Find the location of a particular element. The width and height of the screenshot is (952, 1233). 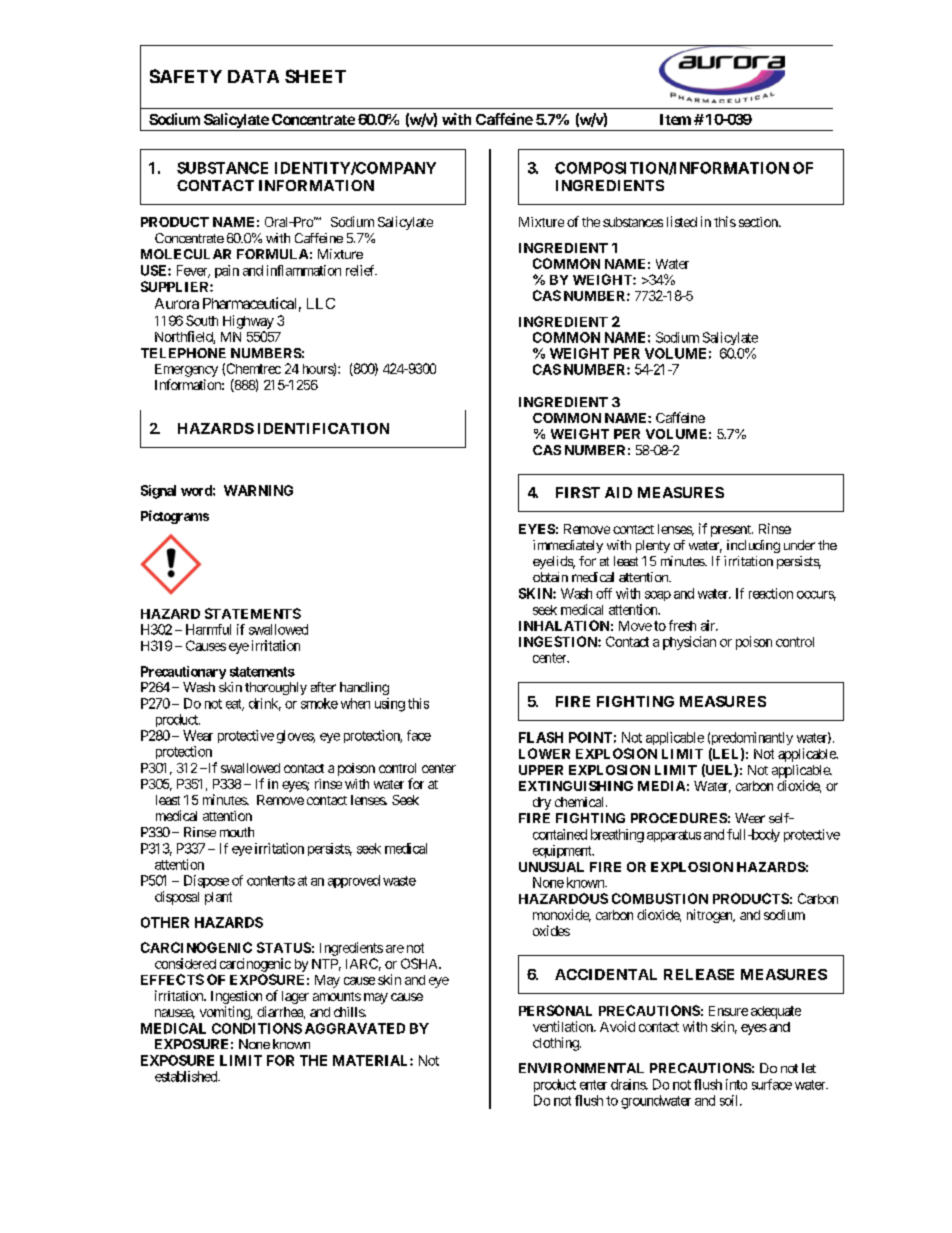

listed is located at coordinates (682, 221).
